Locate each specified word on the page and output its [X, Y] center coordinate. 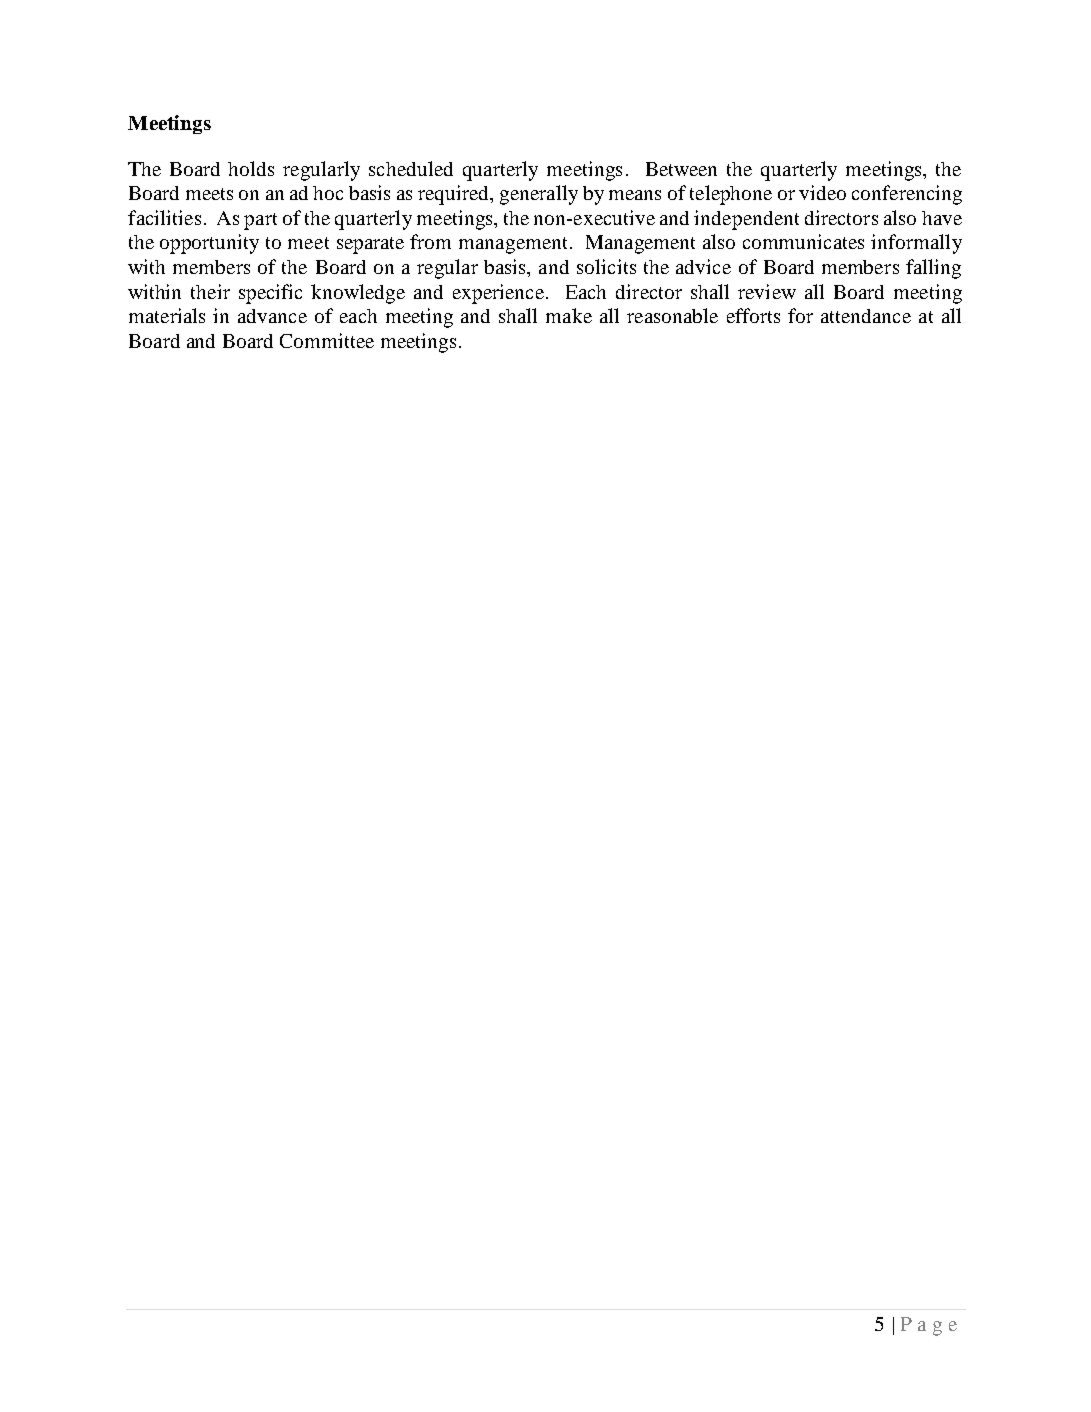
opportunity [209, 244]
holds [251, 168]
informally [916, 244]
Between [681, 169]
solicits [606, 266]
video [822, 192]
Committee [327, 340]
